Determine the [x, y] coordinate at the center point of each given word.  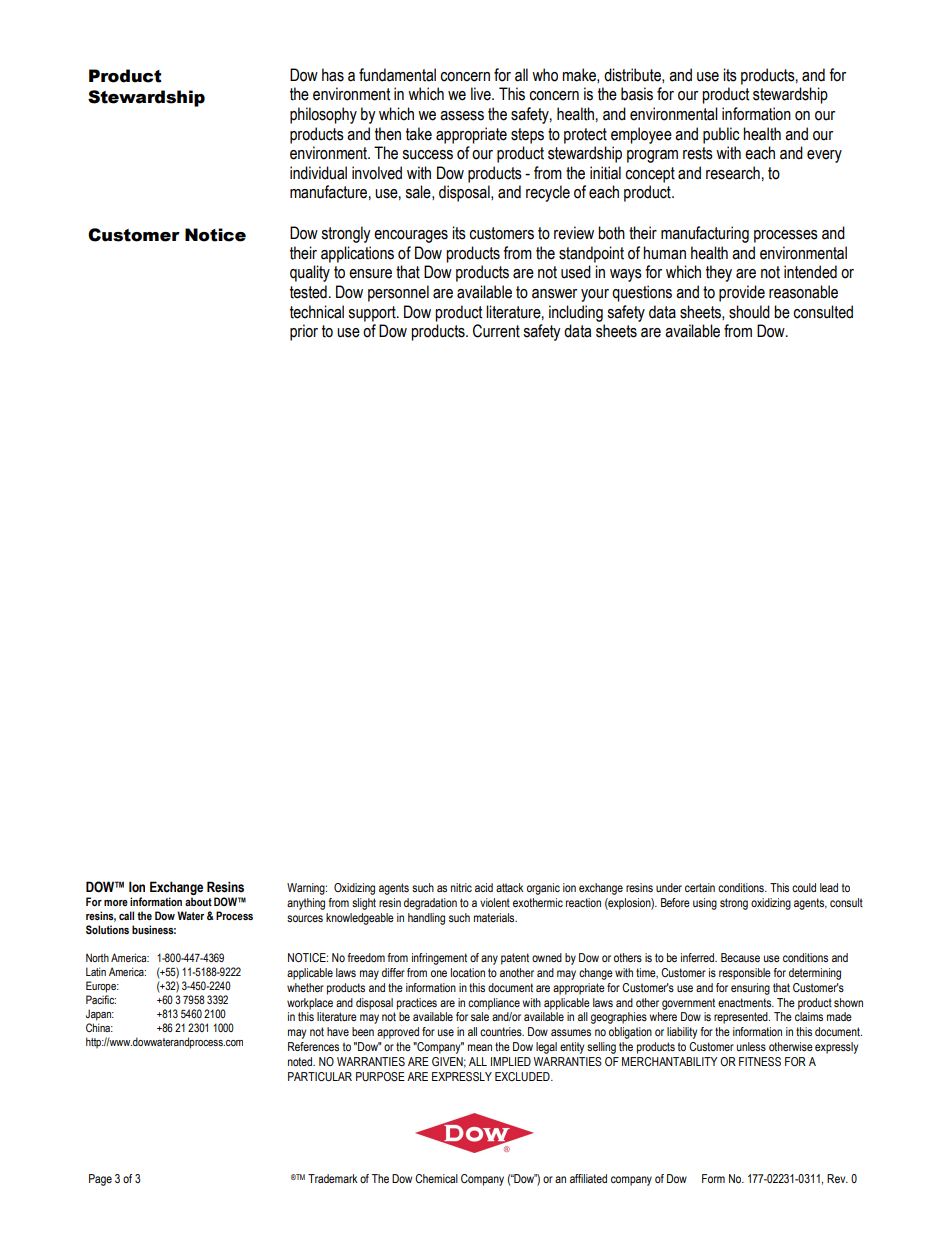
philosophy [323, 115]
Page [100, 1180]
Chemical [436, 1178]
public [721, 135]
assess [462, 116]
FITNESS [760, 1061]
